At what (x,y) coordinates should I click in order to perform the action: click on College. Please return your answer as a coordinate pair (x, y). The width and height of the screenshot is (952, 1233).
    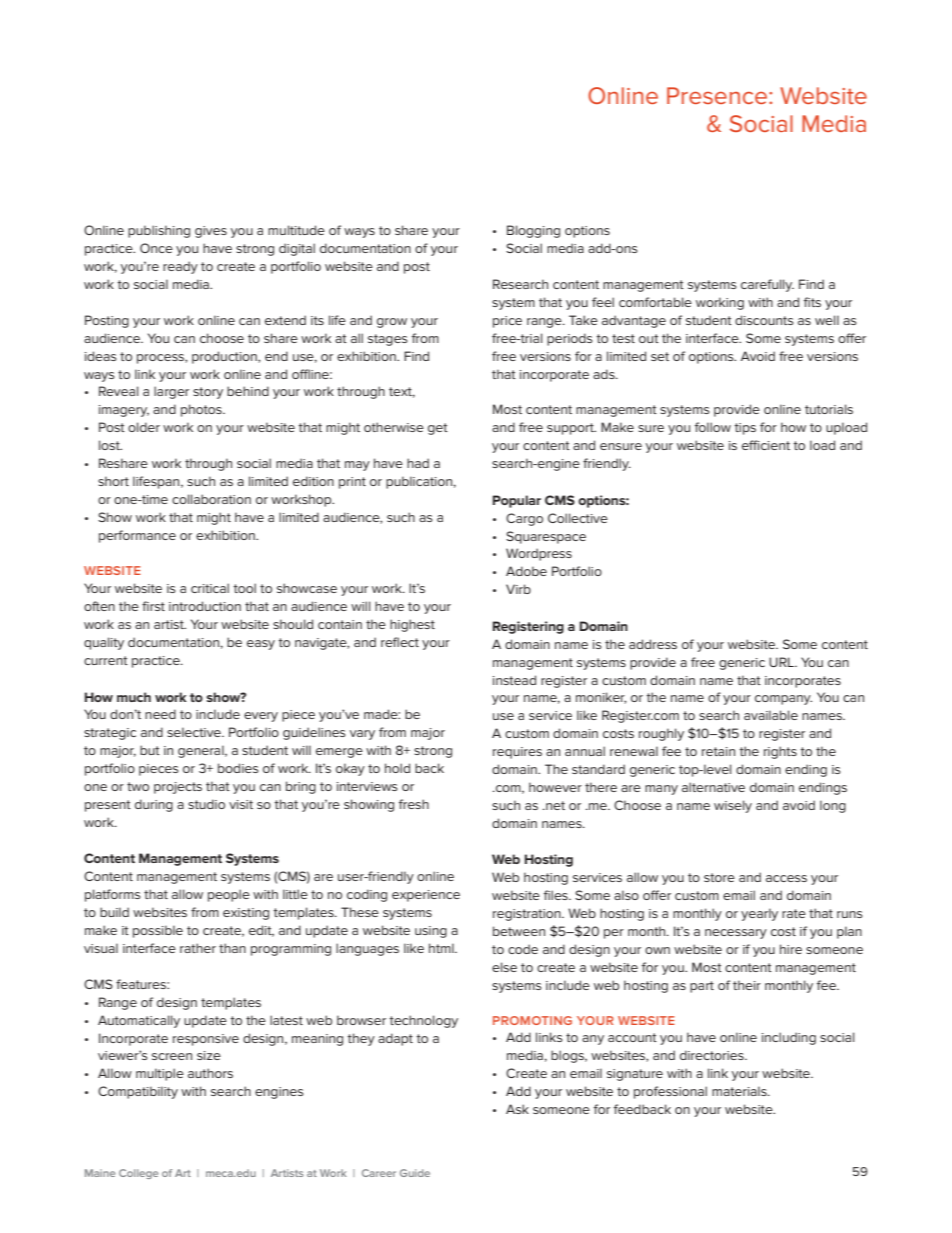
    Looking at the image, I should click on (138, 1174).
